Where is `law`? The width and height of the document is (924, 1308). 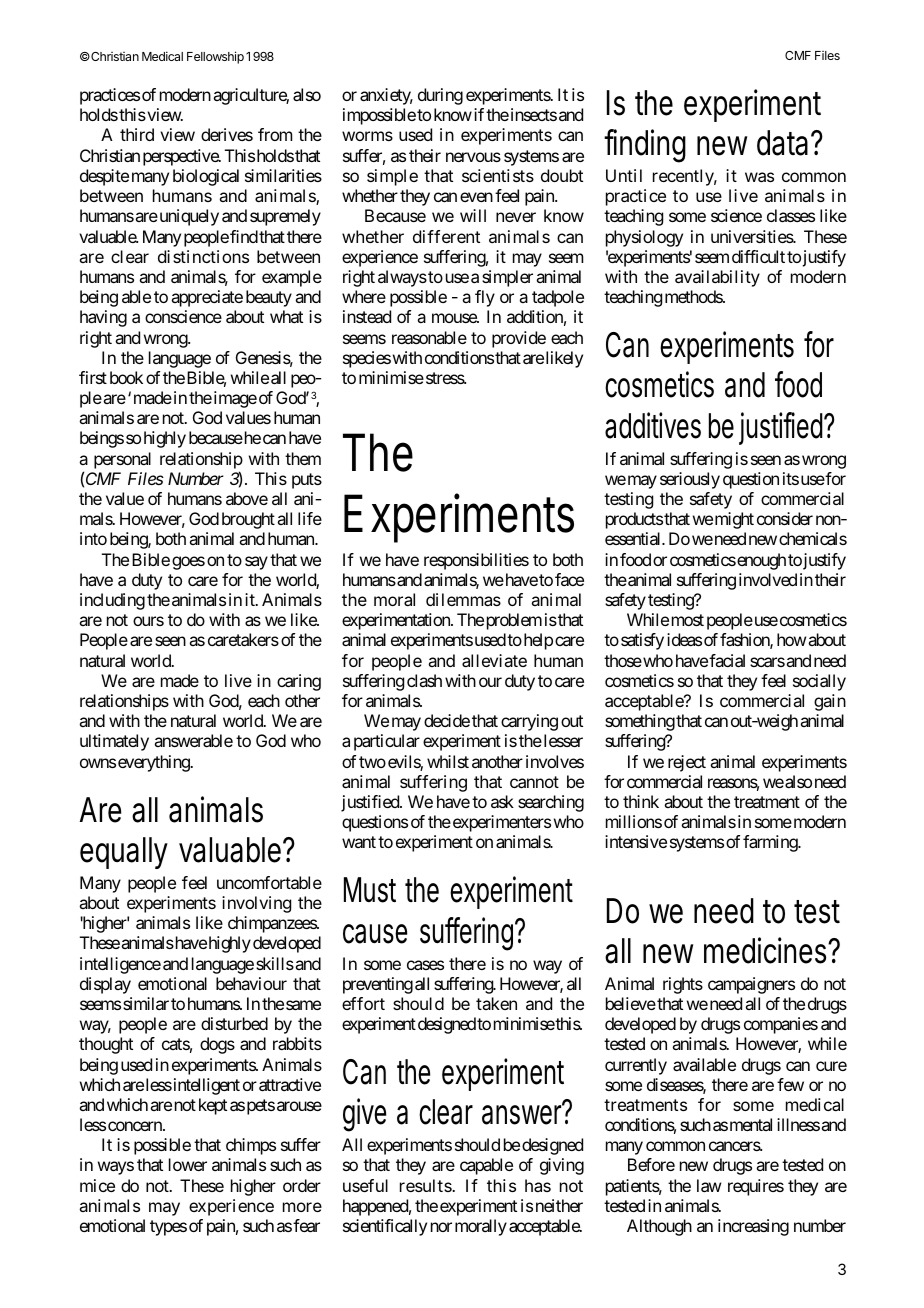 law is located at coordinates (709, 1185).
